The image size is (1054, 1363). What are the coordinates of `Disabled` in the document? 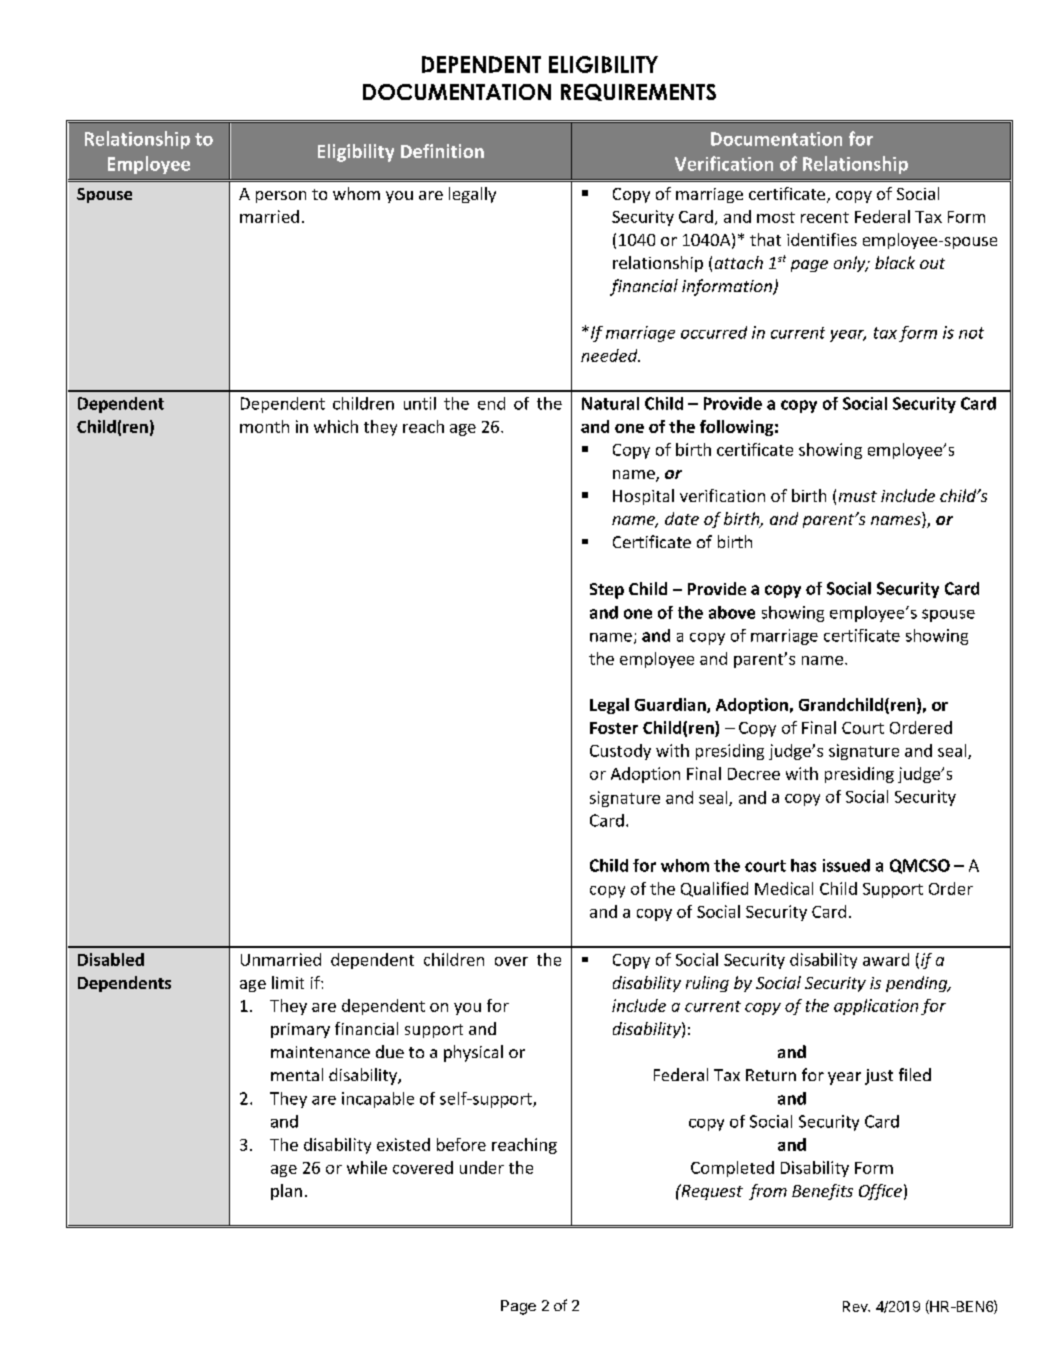 It's located at (111, 959).
